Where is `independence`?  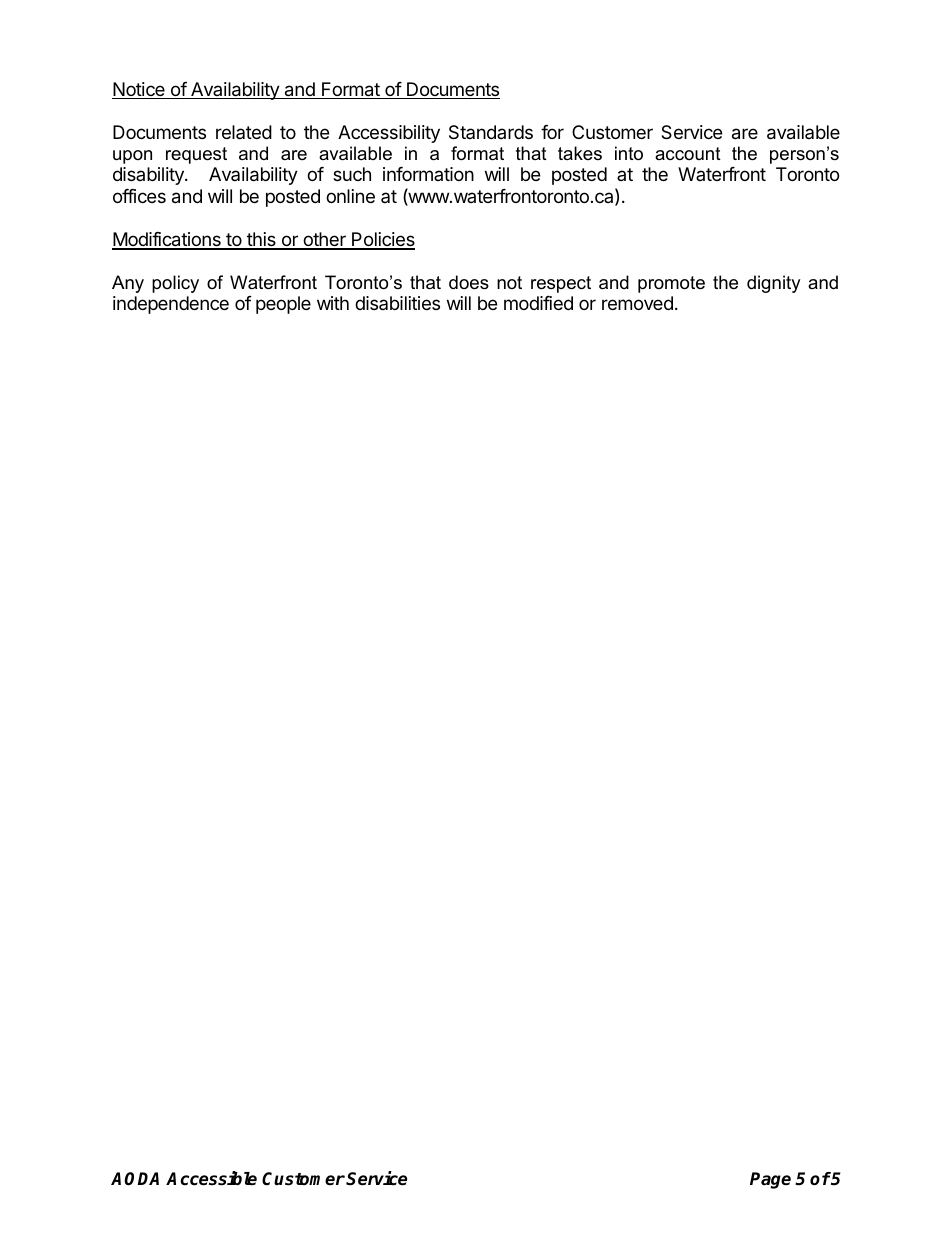 independence is located at coordinates (171, 305).
